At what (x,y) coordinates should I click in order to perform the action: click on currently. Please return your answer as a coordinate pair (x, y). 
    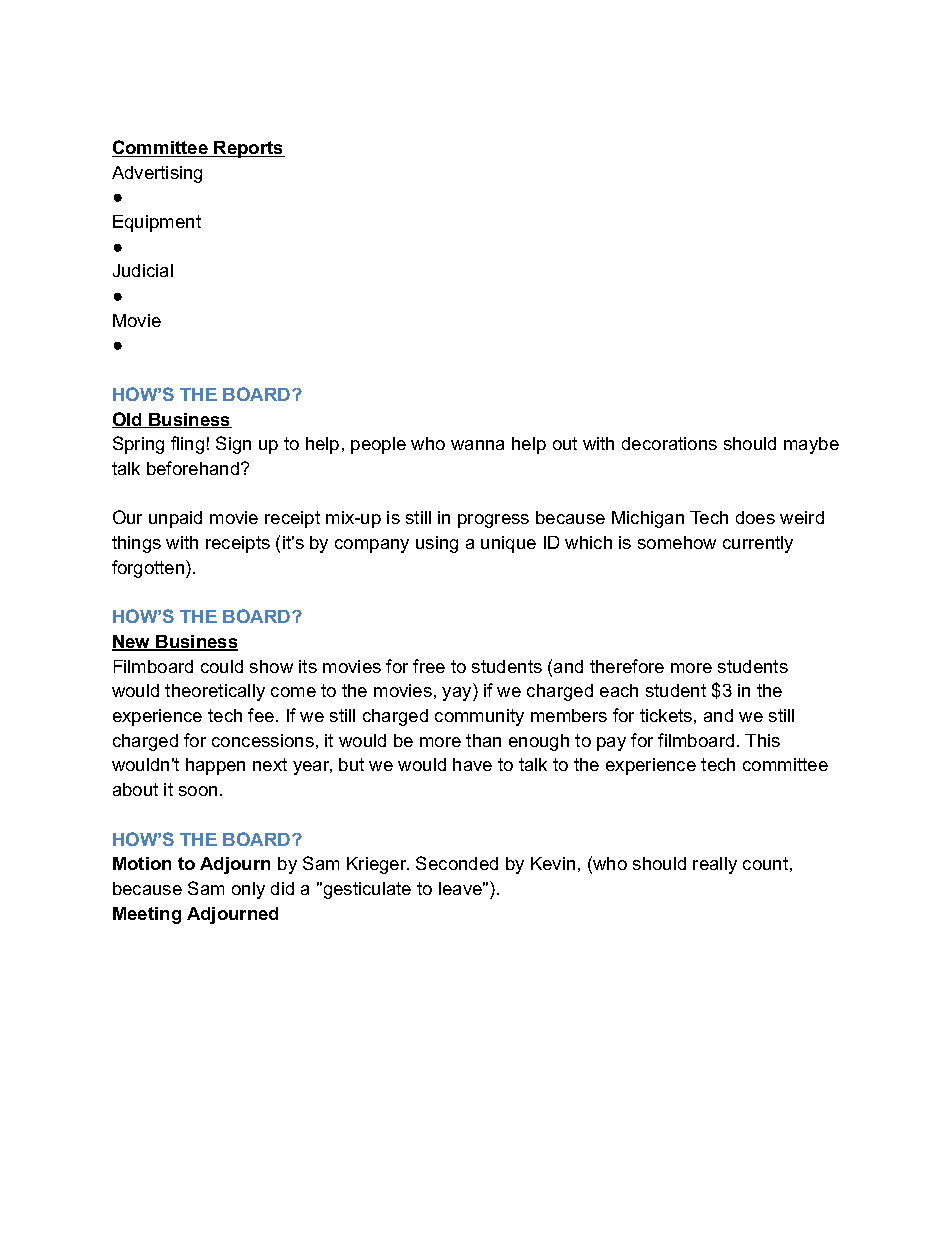
    Looking at the image, I should click on (758, 544).
